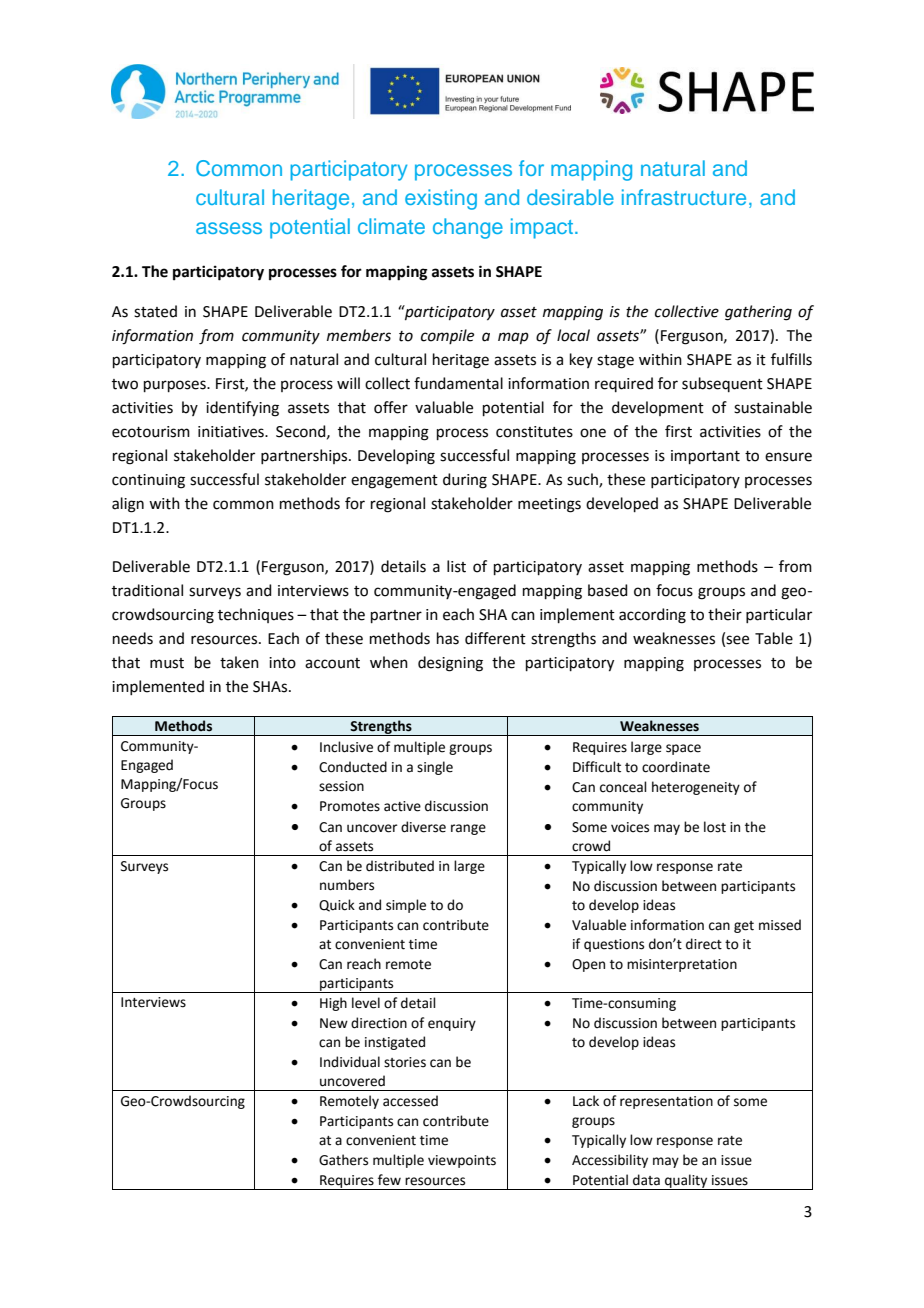  What do you see at coordinates (468, 228) in the image?
I see `change` at bounding box center [468, 228].
